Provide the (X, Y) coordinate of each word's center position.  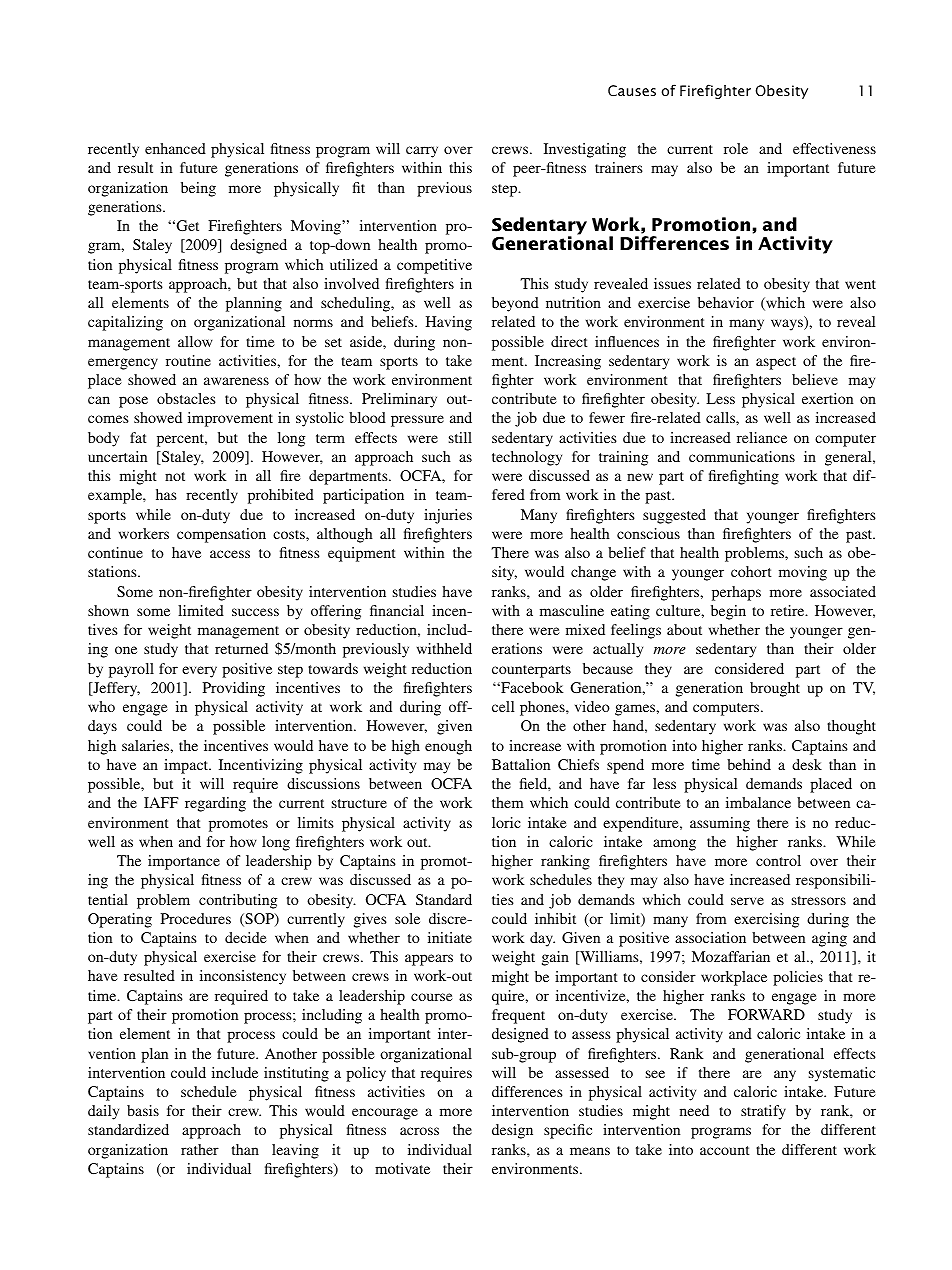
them (507, 802)
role (736, 148)
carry (422, 152)
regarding (215, 804)
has (166, 494)
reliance (762, 437)
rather (200, 1149)
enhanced (175, 148)
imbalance (758, 802)
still (460, 437)
